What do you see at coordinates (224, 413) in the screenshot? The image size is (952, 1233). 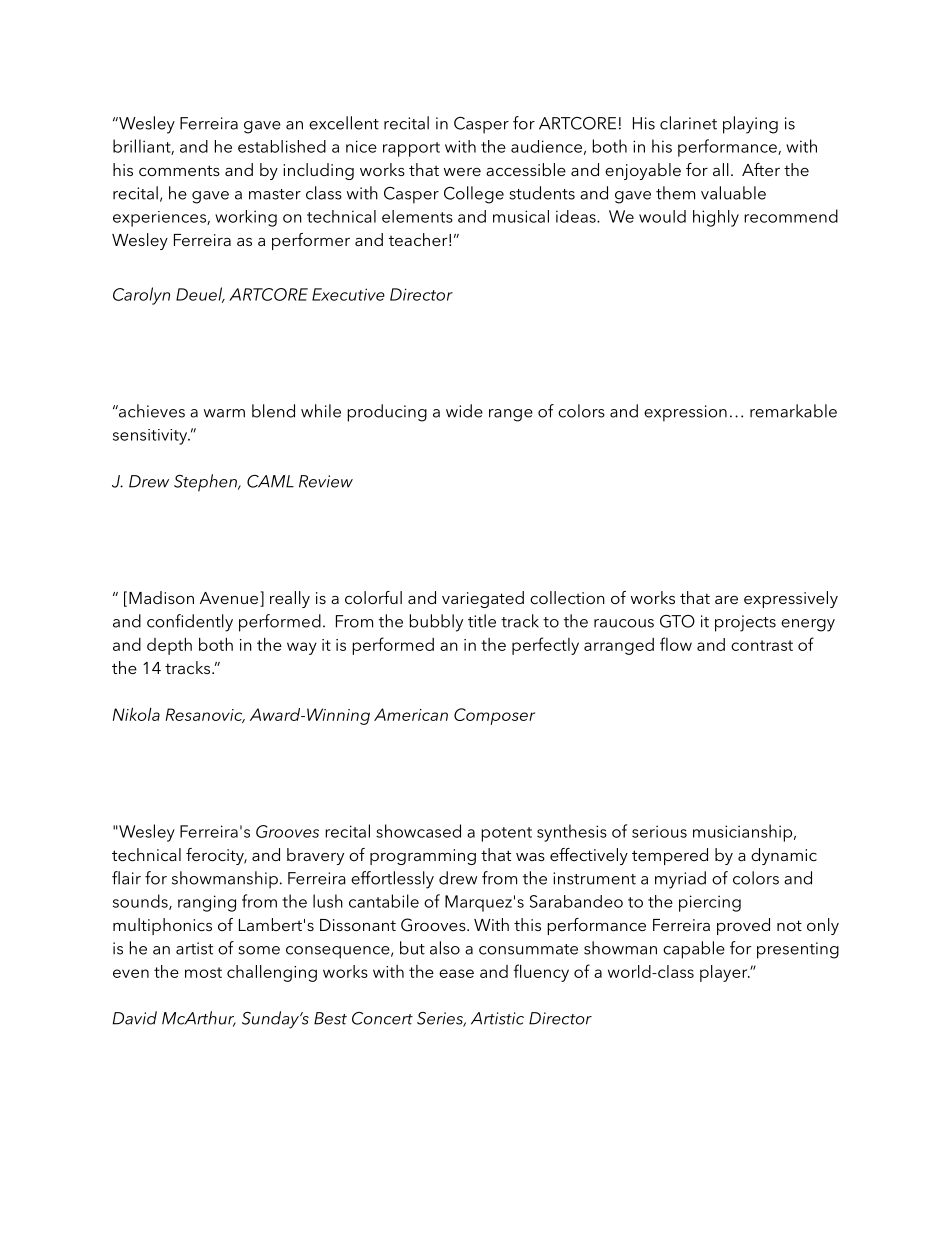 I see `warm` at bounding box center [224, 413].
